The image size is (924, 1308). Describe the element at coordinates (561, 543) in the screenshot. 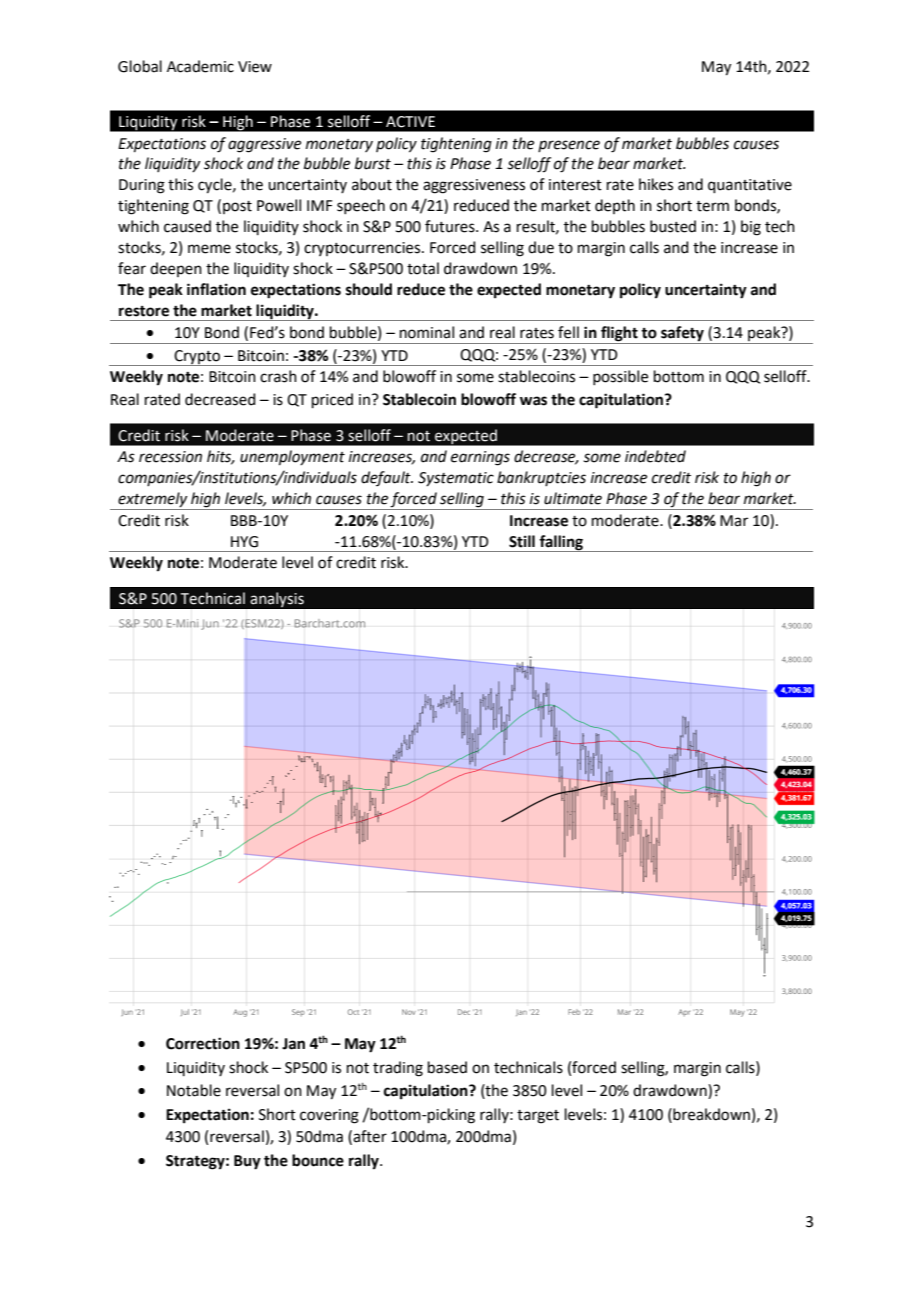

I see `falling` at that location.
